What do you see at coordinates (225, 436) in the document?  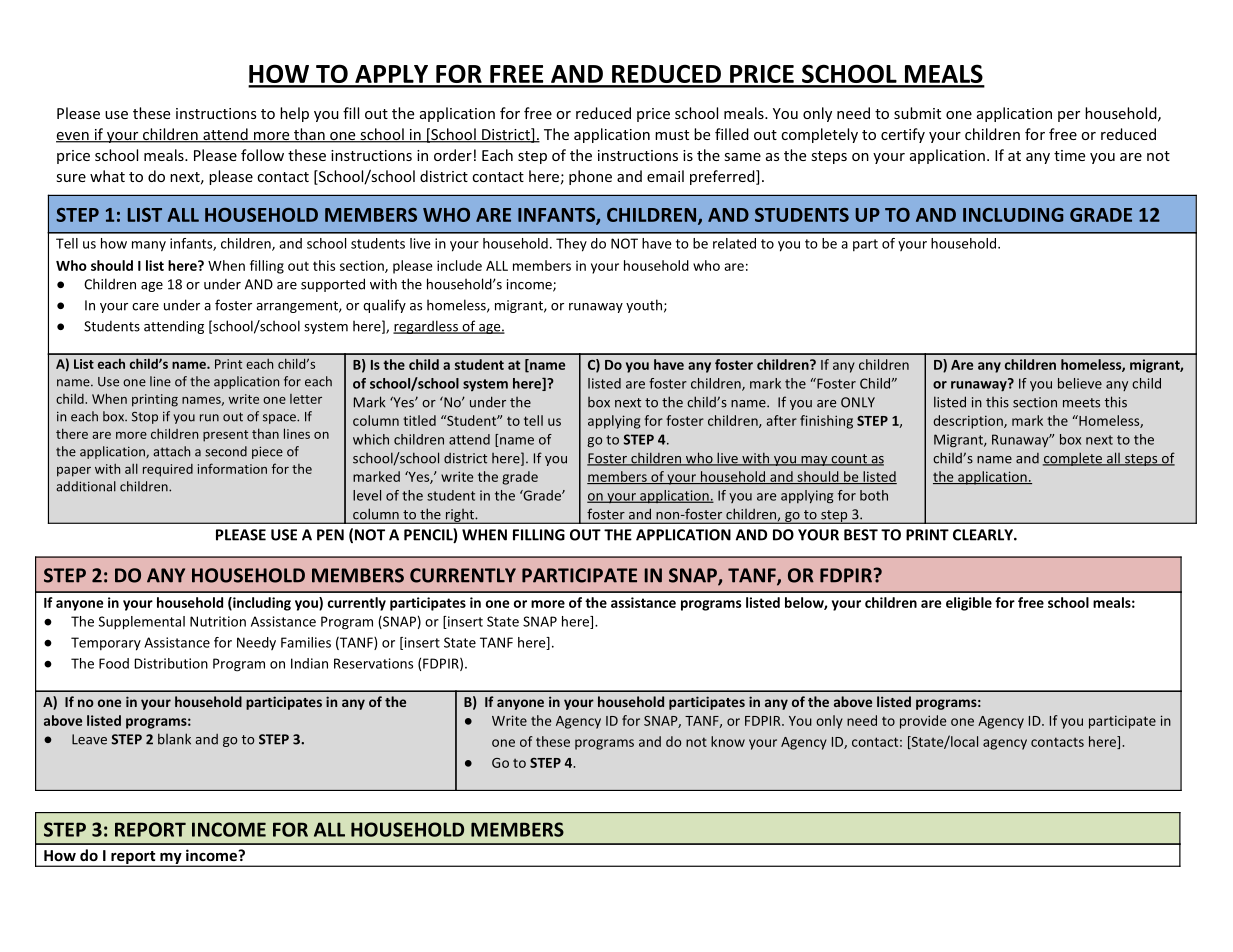 I see `present` at bounding box center [225, 436].
